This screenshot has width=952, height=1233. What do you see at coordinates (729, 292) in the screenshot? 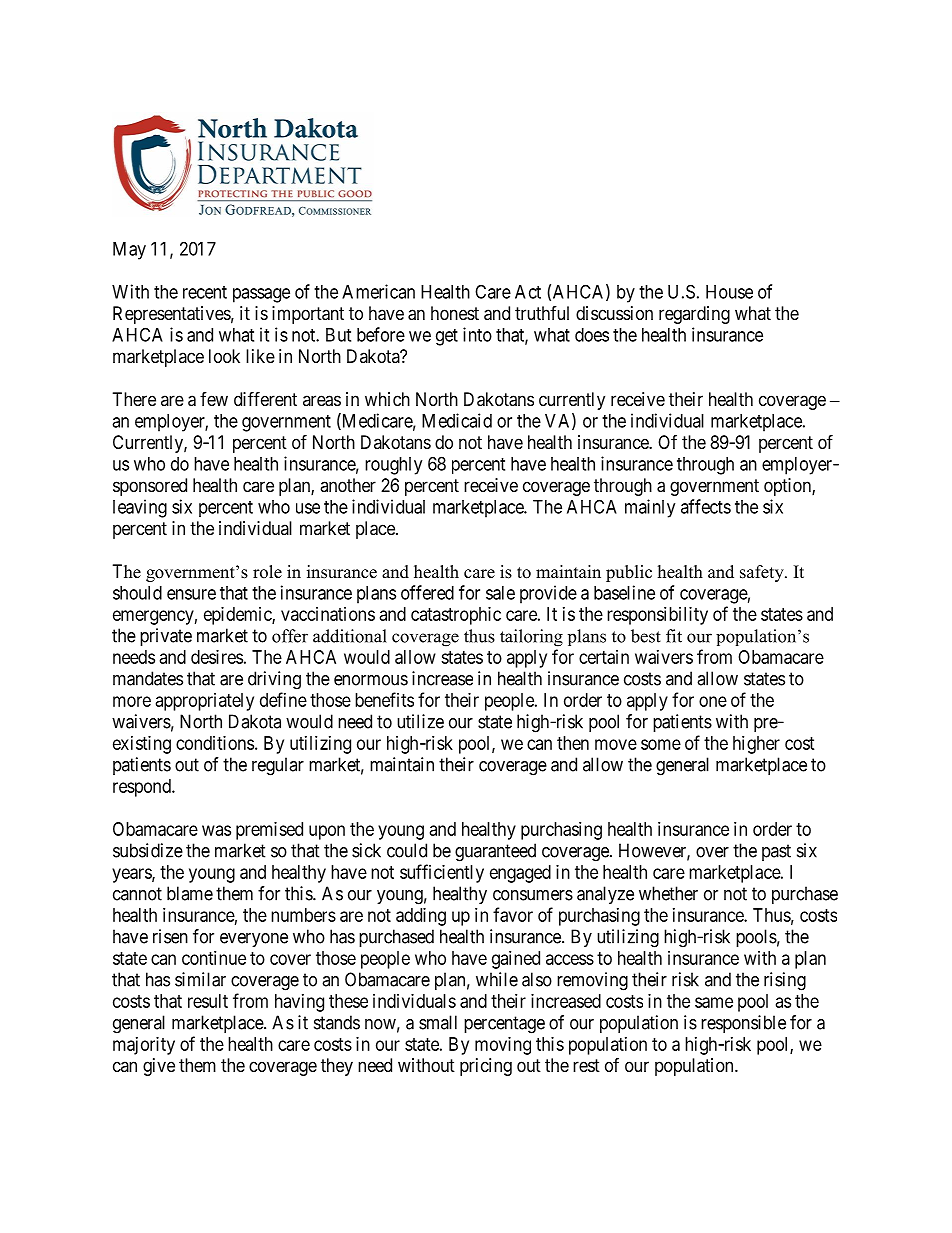
I see `House` at bounding box center [729, 292].
